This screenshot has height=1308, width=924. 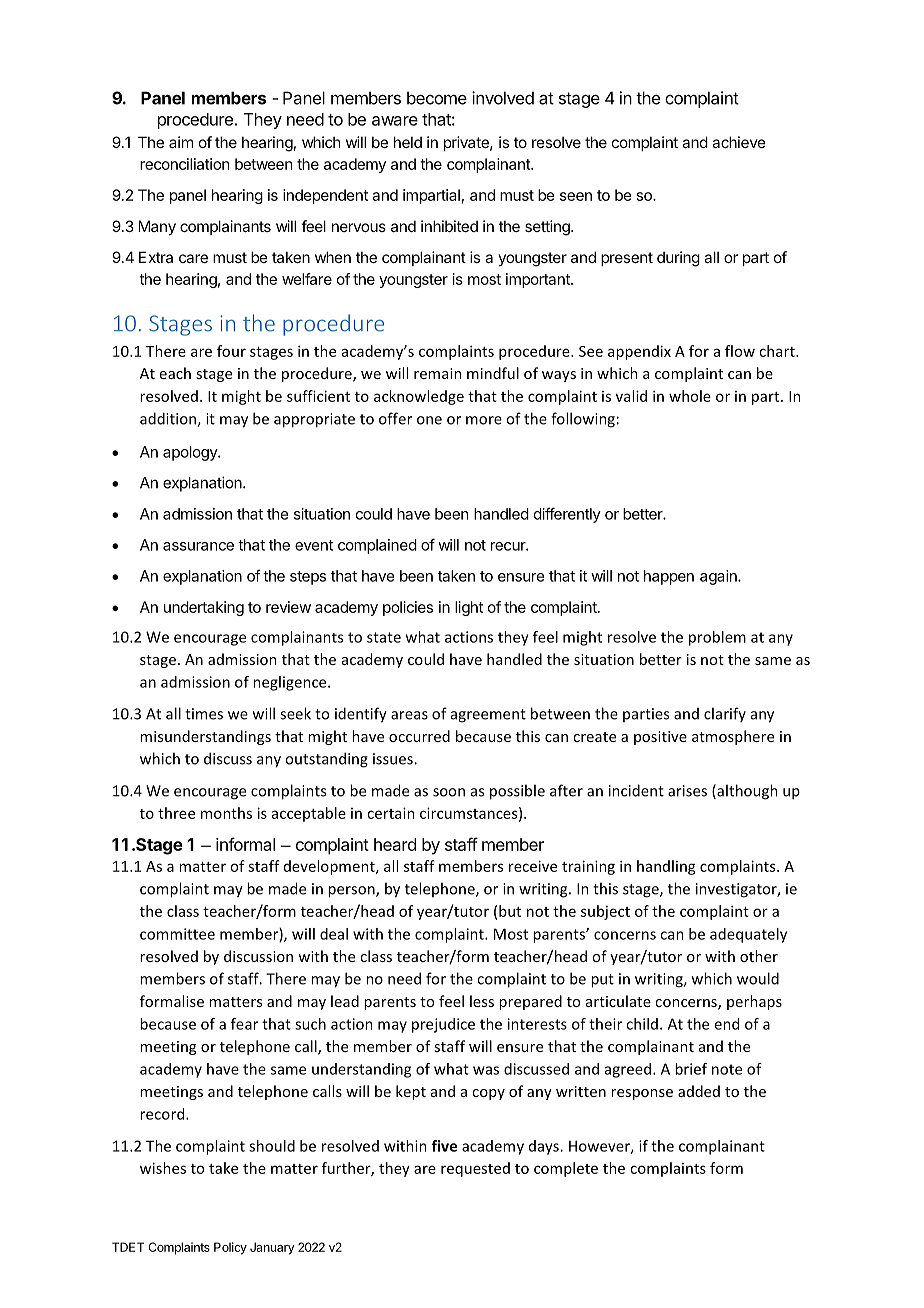 I want to click on added, so click(x=699, y=1091).
